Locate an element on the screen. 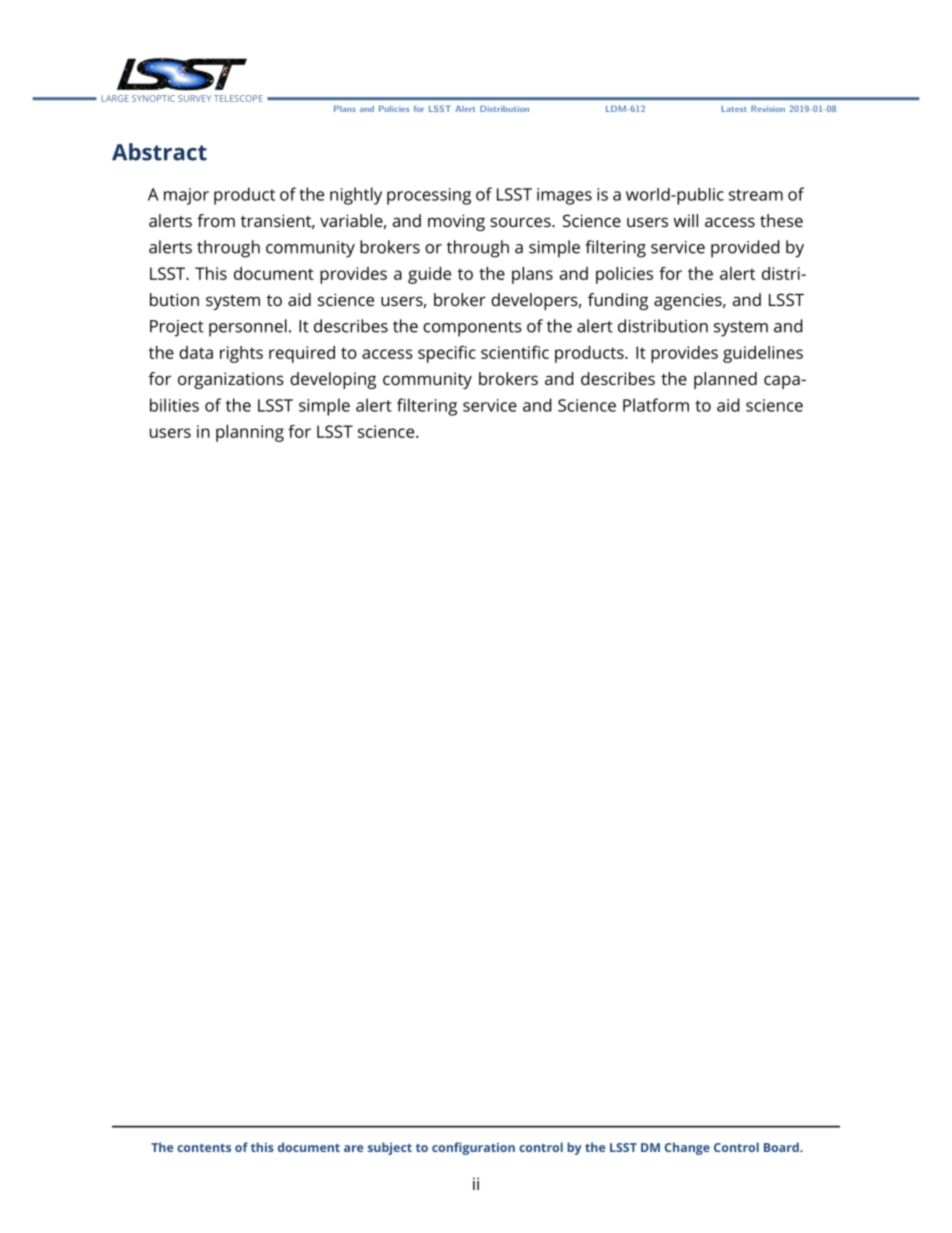 This screenshot has height=1233, width=952. SURVEY is located at coordinates (194, 98).
